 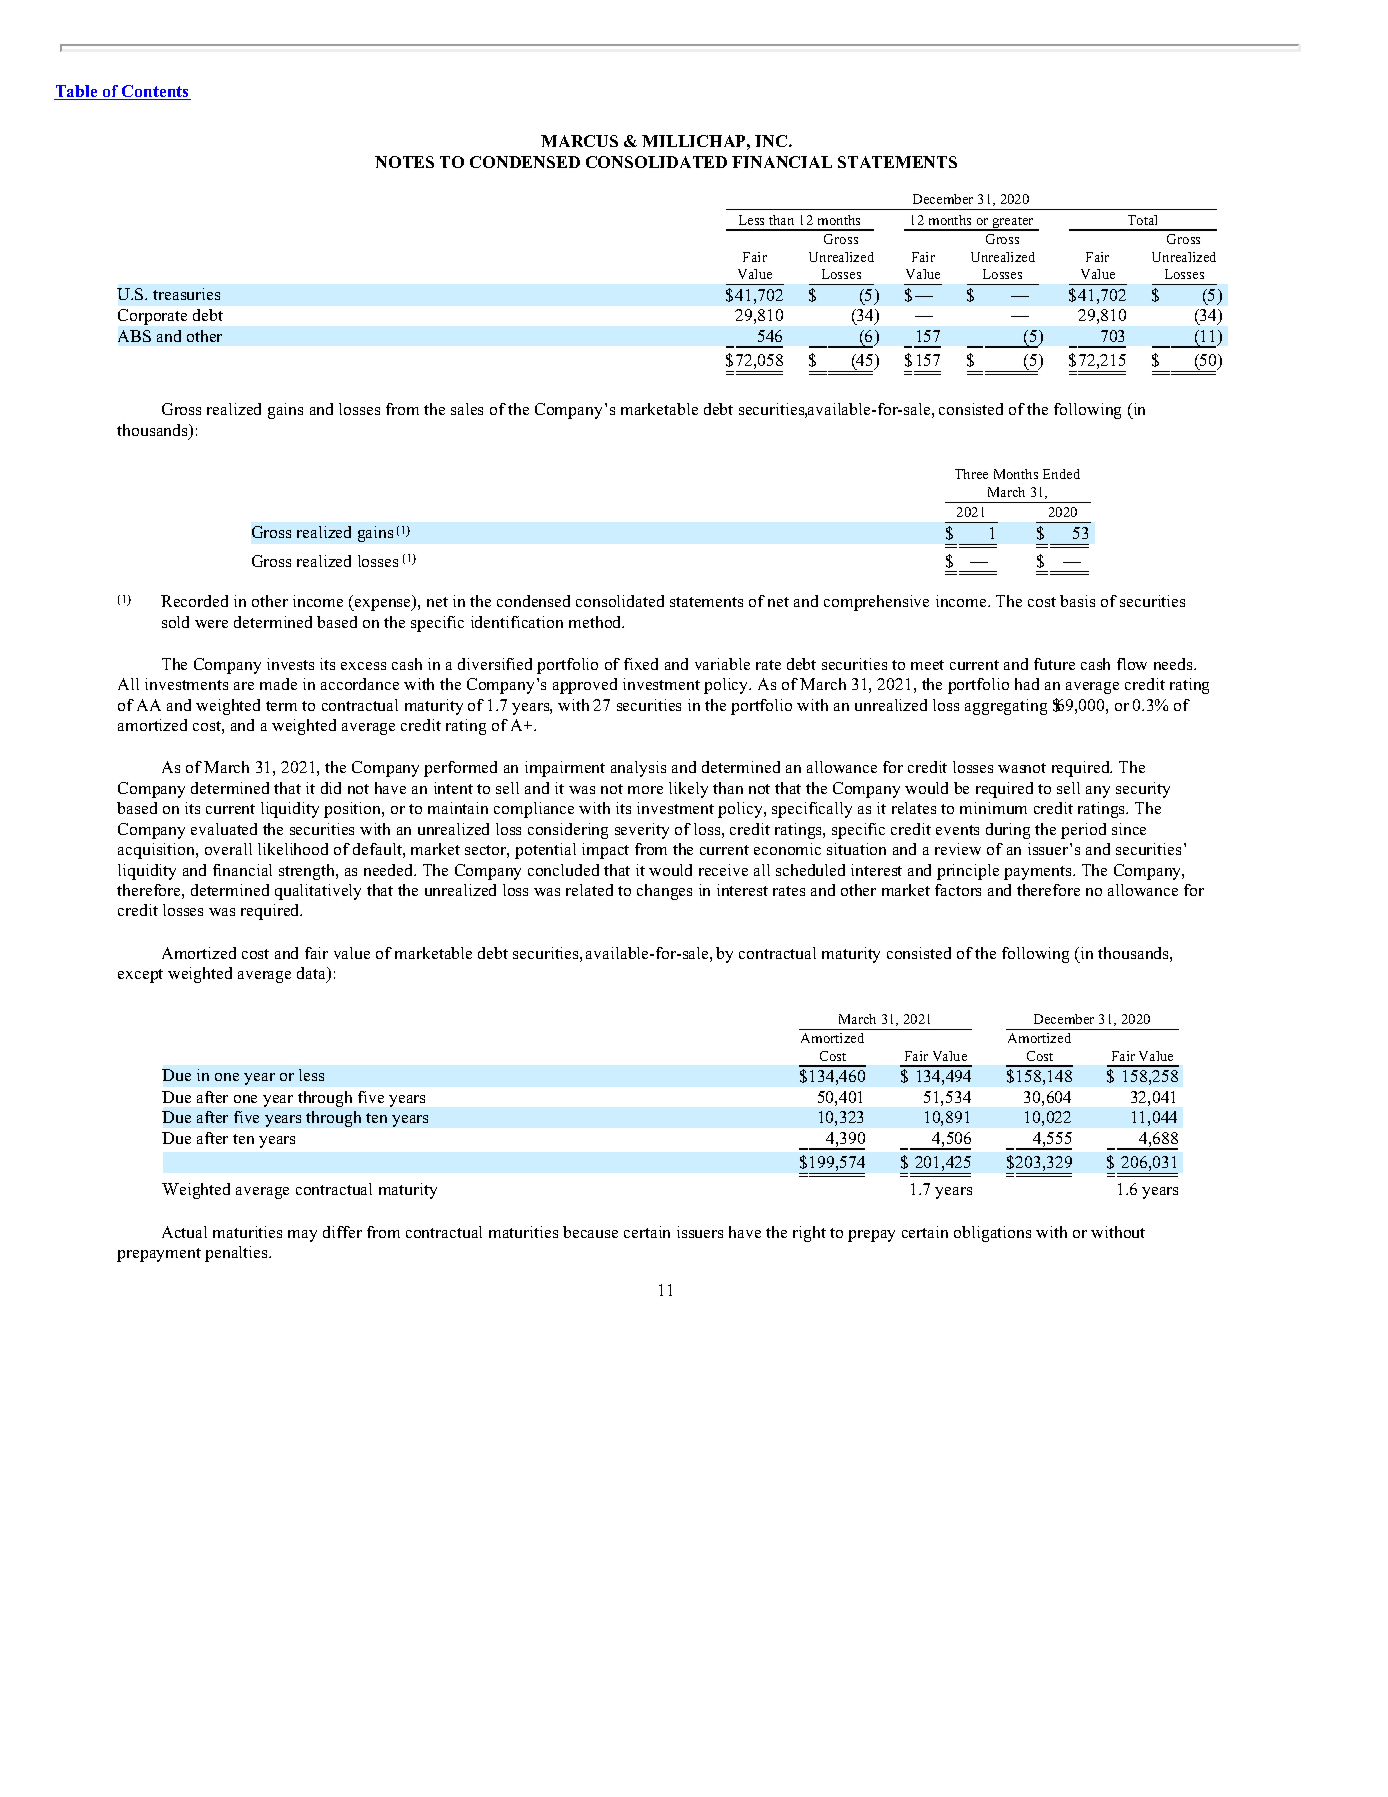 What do you see at coordinates (992, 1234) in the image?
I see `obligations` at bounding box center [992, 1234].
